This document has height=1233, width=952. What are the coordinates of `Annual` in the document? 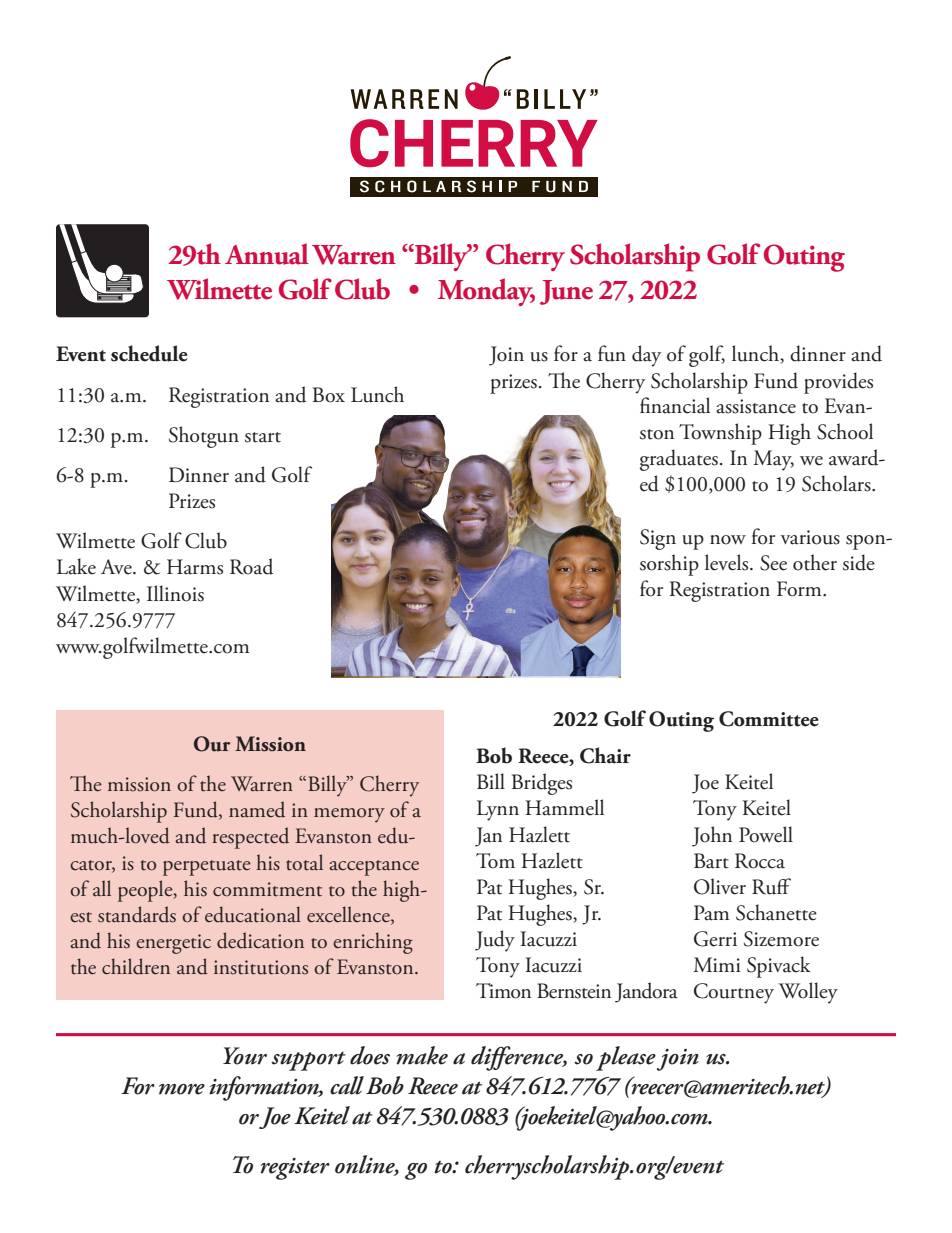 It's located at (267, 254).
